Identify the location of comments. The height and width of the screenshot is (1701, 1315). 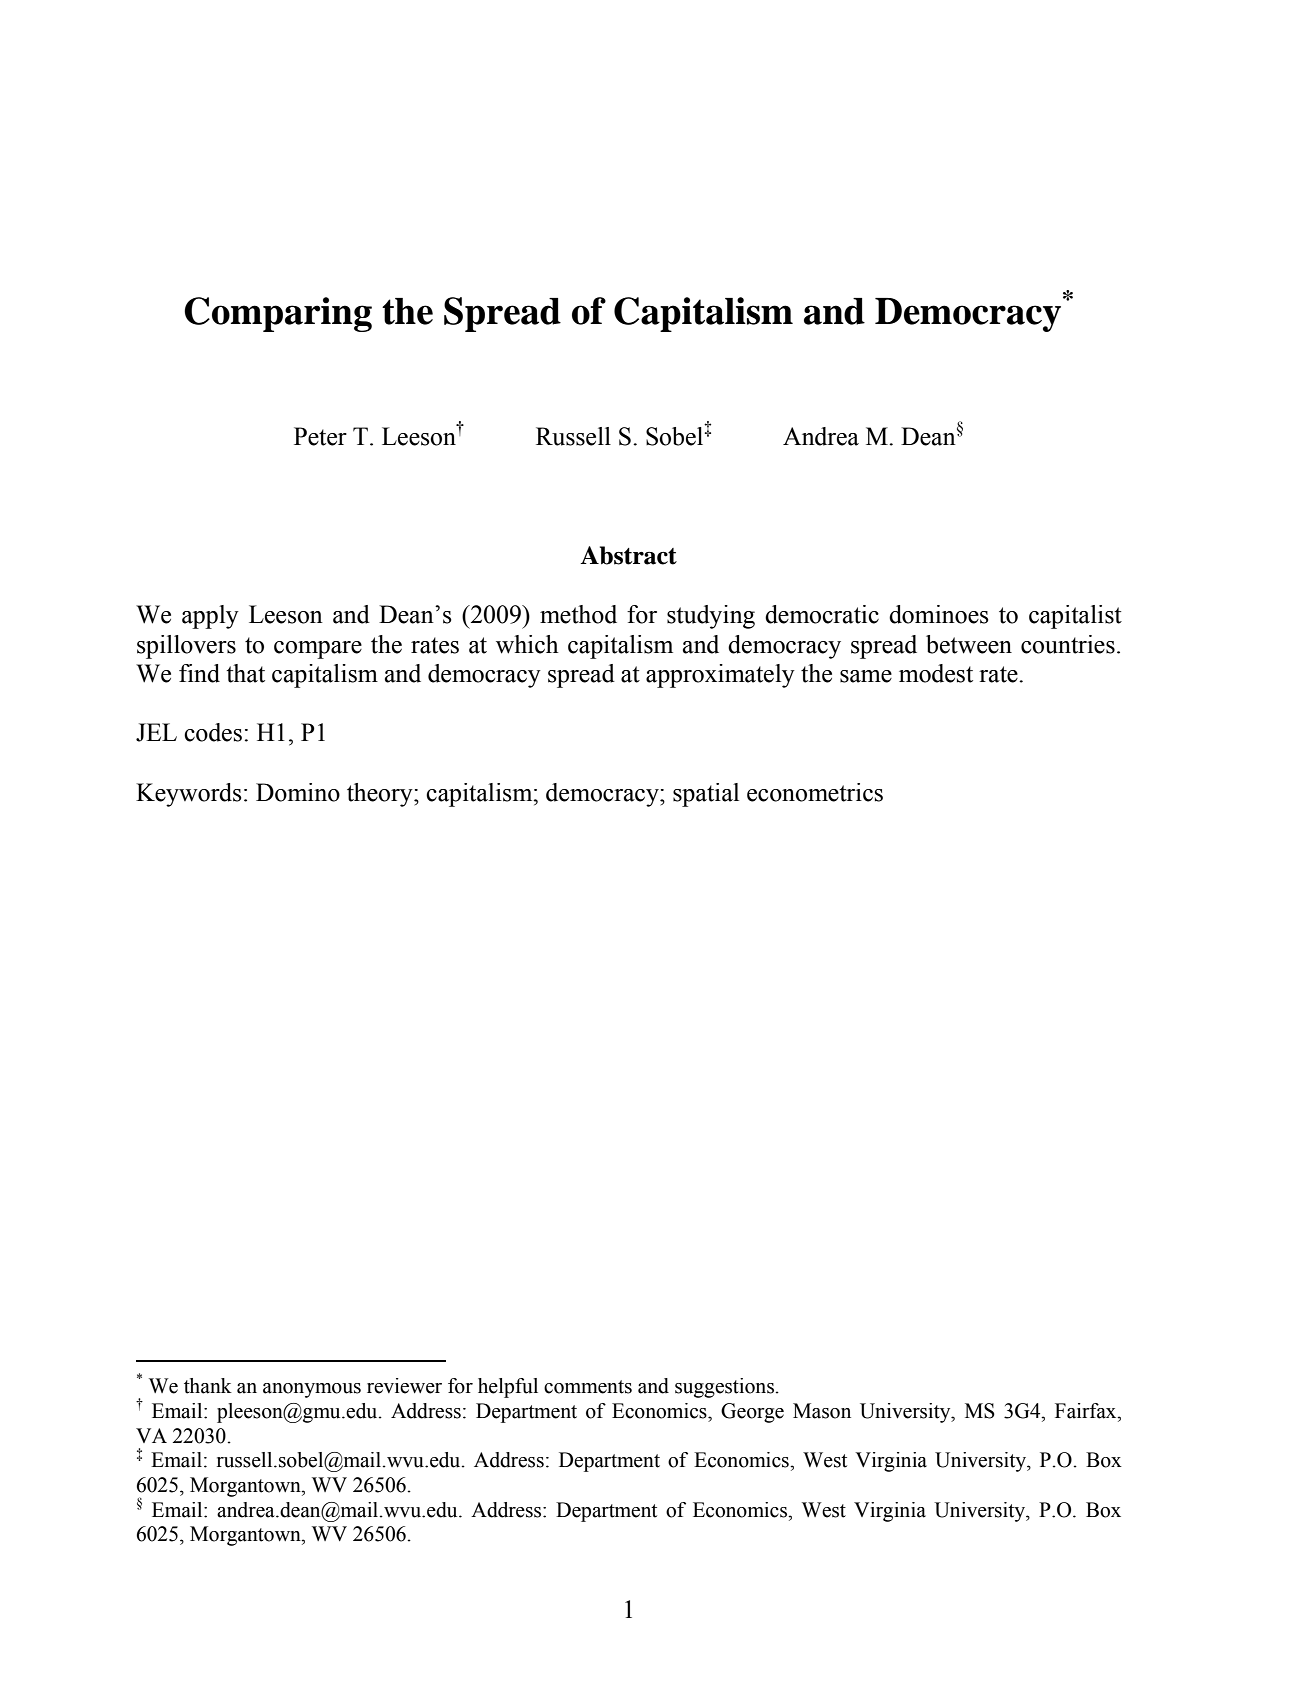
(588, 1387).
